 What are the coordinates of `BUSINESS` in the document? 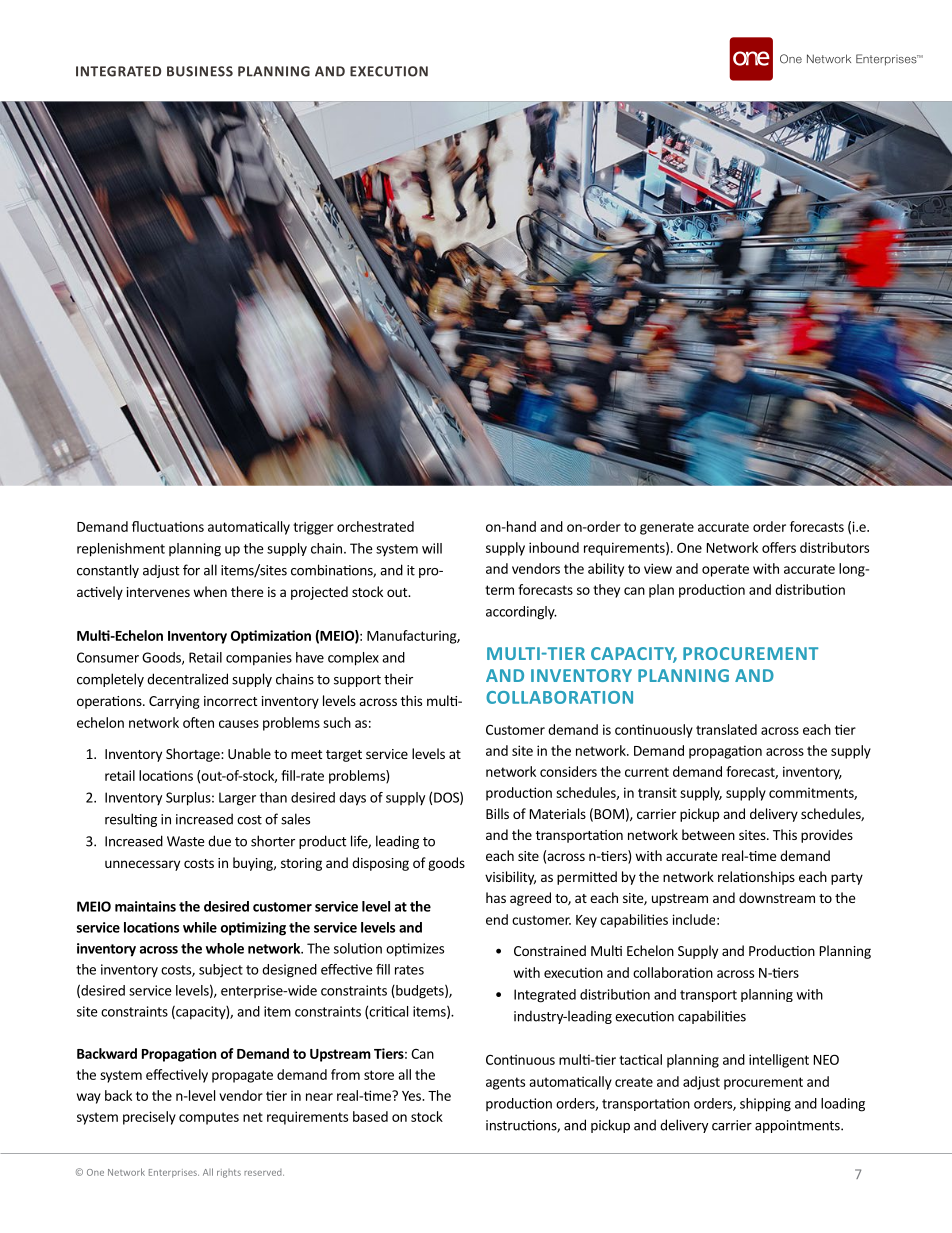 It's located at (200, 71).
